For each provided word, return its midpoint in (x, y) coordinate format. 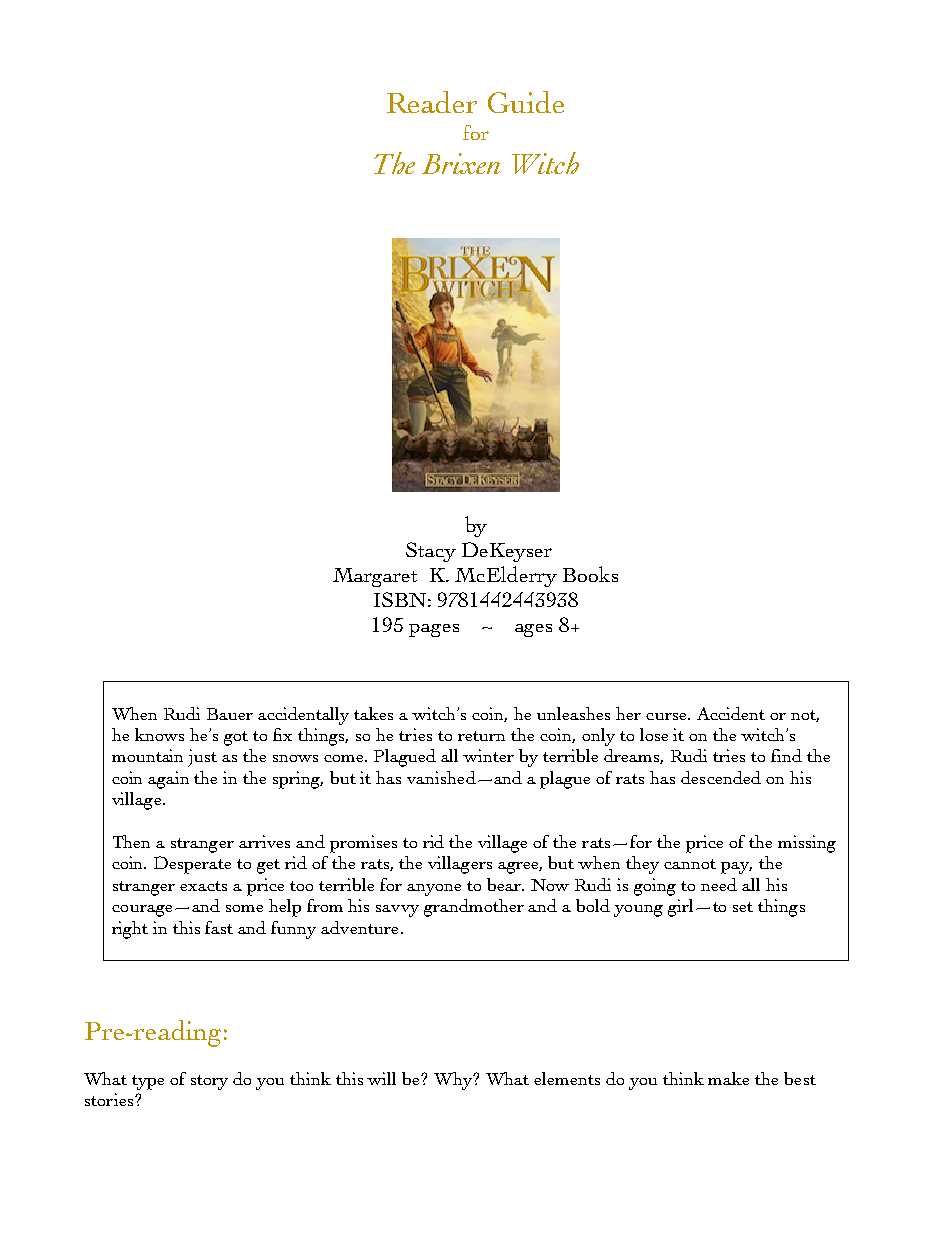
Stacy (431, 552)
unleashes (573, 713)
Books (590, 574)
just (202, 758)
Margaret (375, 577)
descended (721, 777)
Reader (432, 102)
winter (488, 755)
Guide (526, 102)
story (209, 1082)
